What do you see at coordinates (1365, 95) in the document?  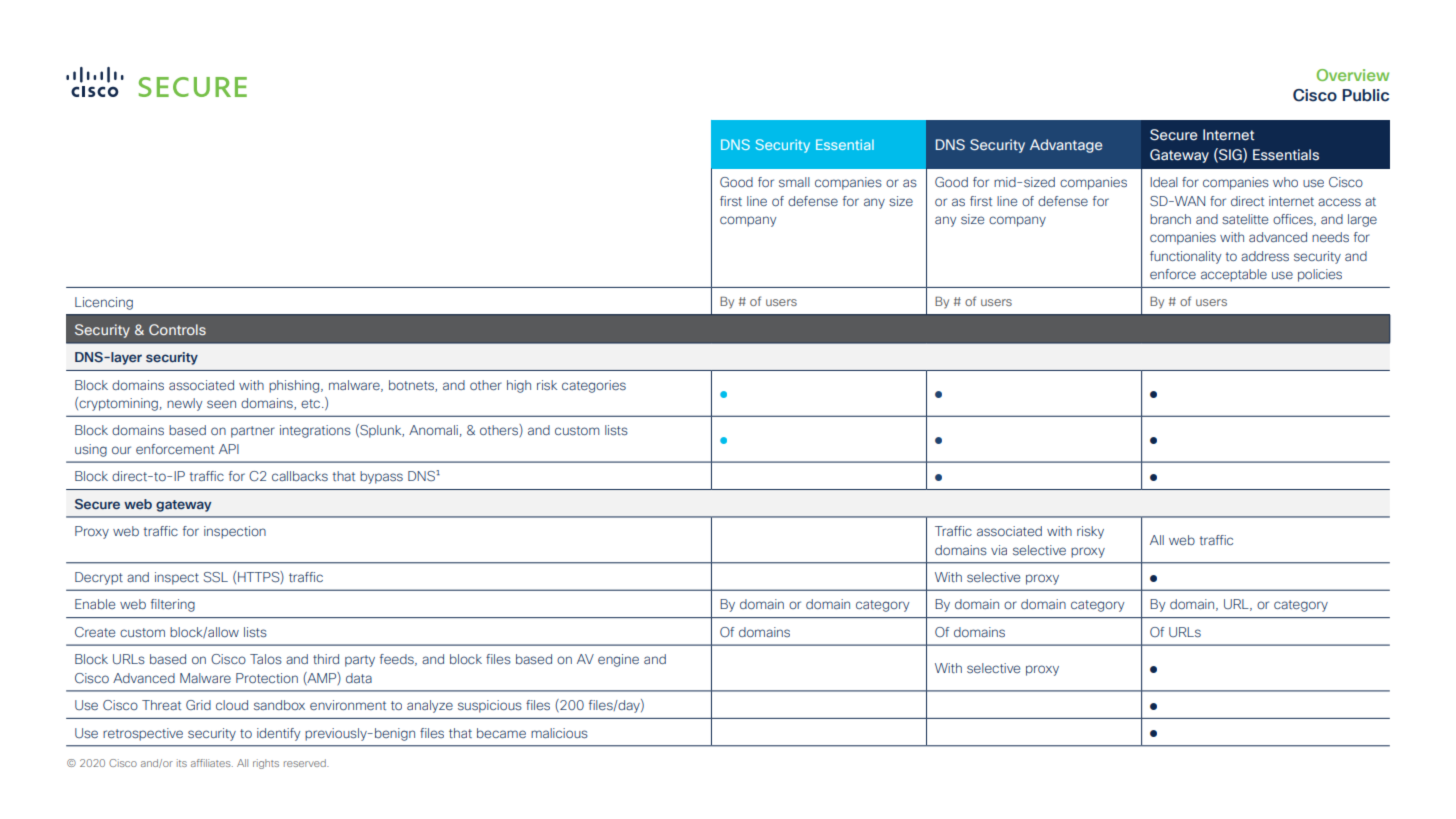 I see `Public` at bounding box center [1365, 95].
